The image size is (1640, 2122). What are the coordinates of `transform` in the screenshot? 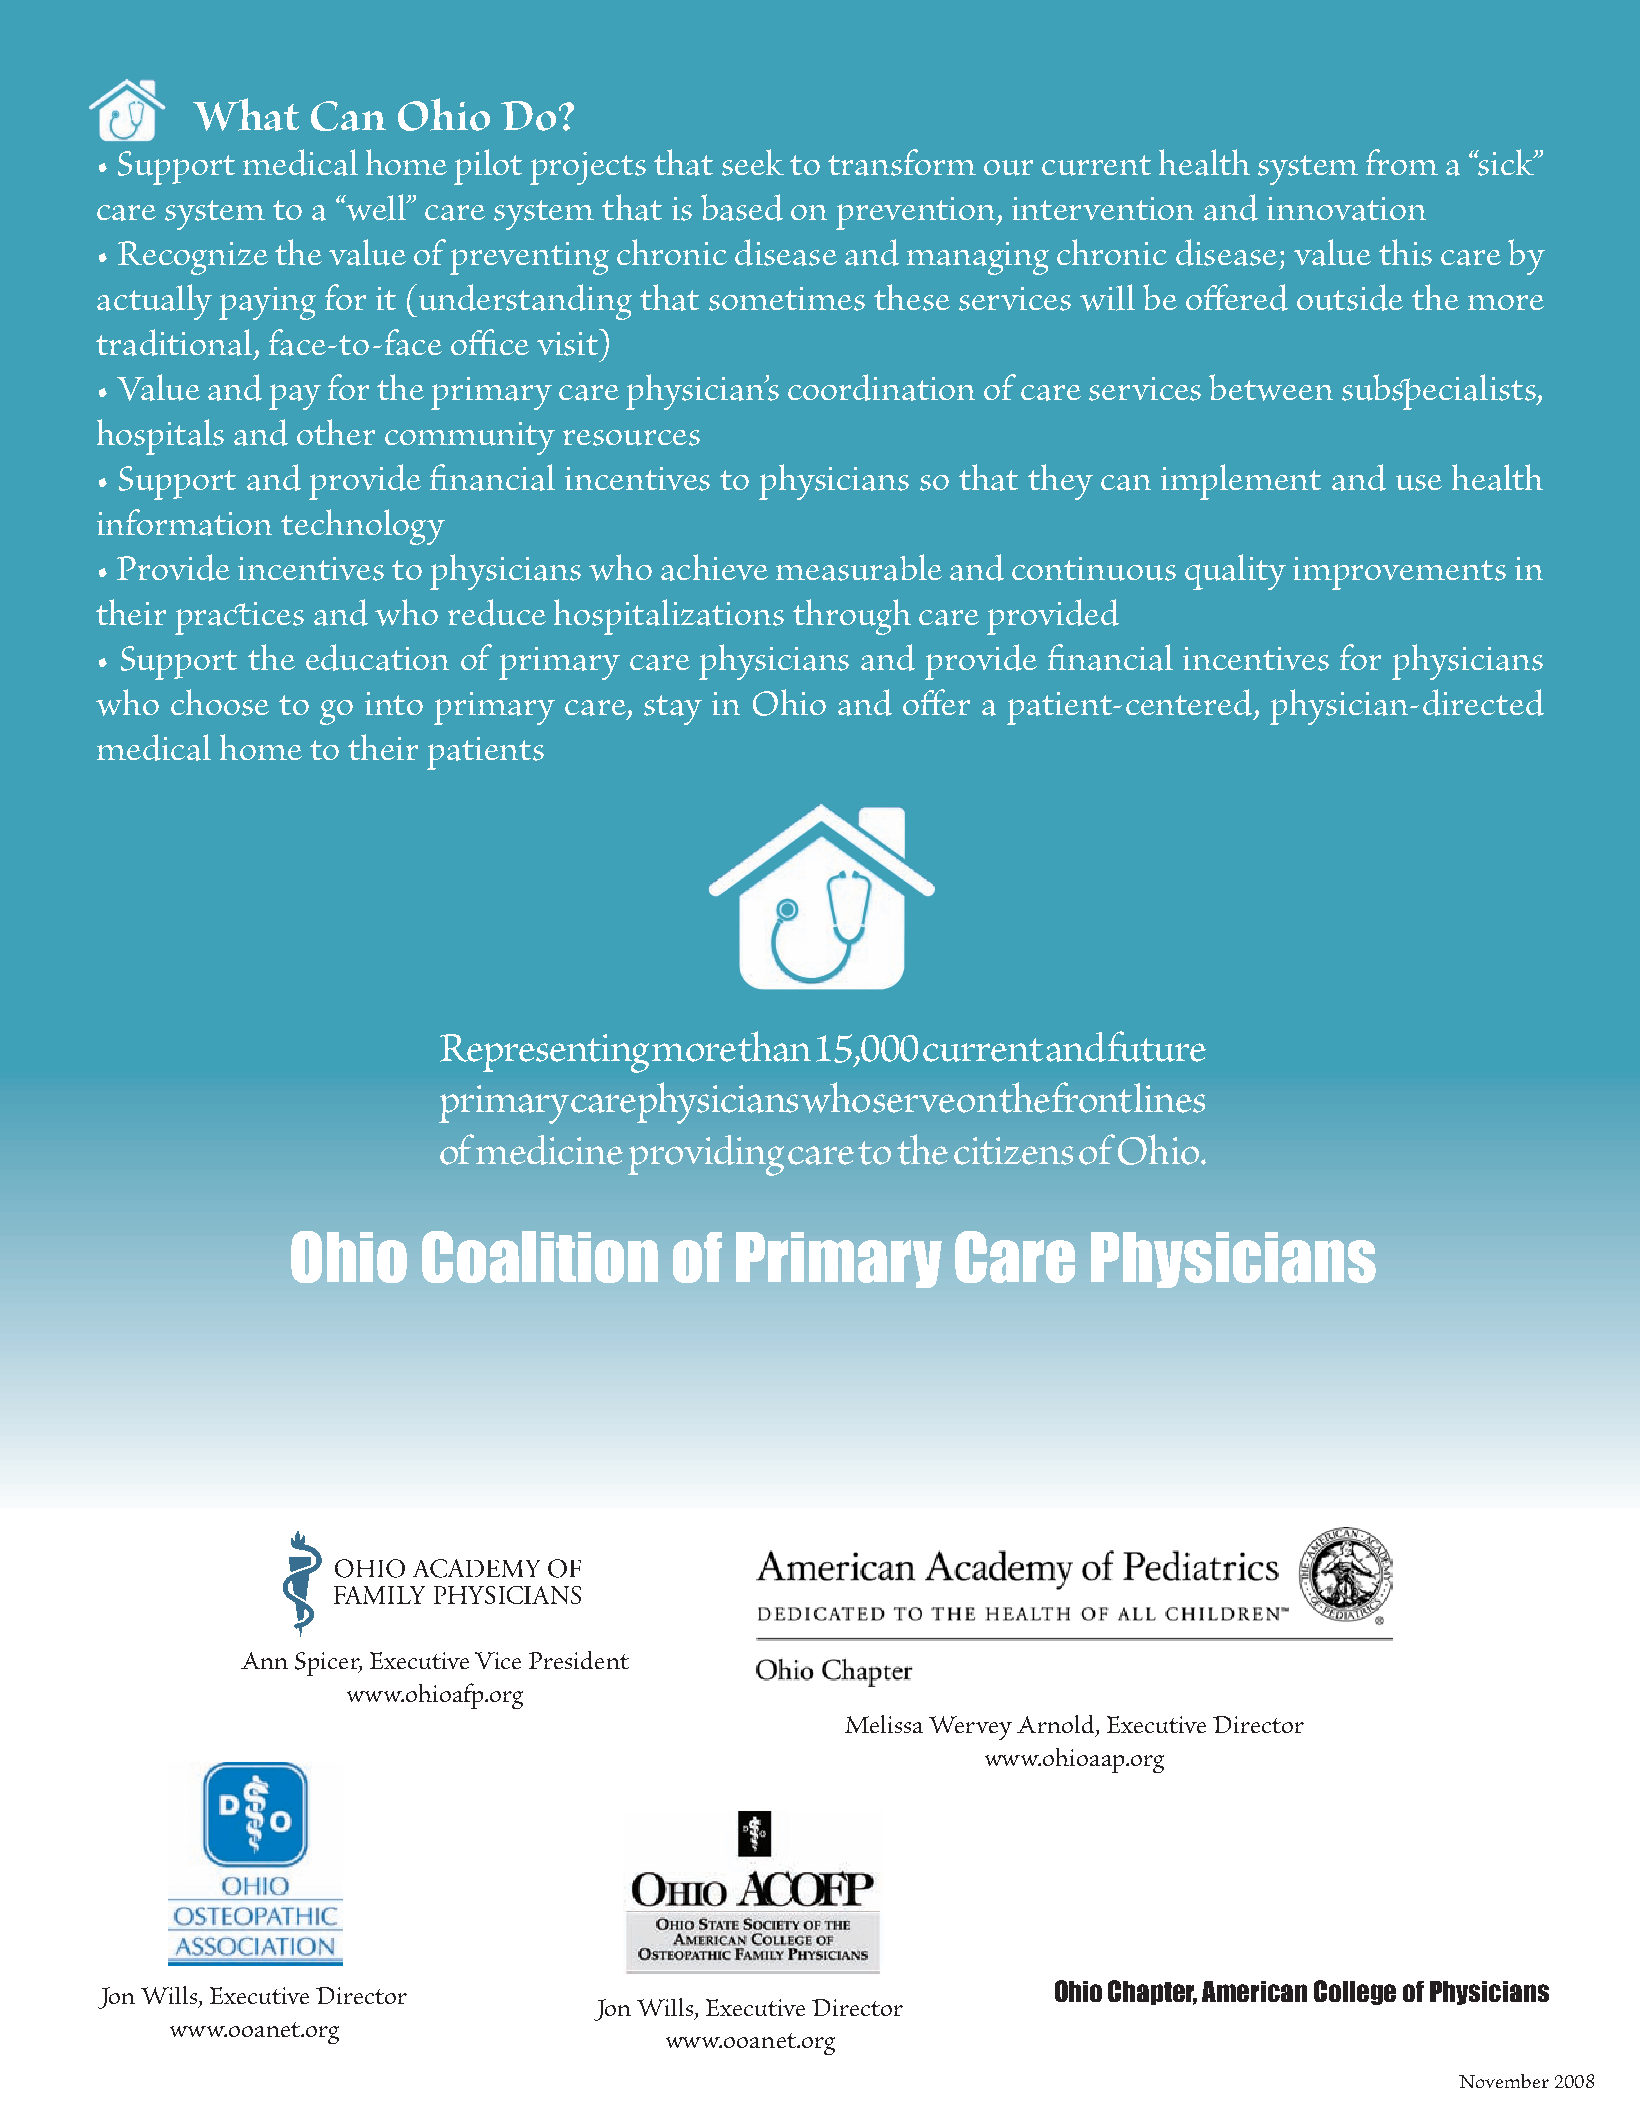 It's located at (902, 162).
